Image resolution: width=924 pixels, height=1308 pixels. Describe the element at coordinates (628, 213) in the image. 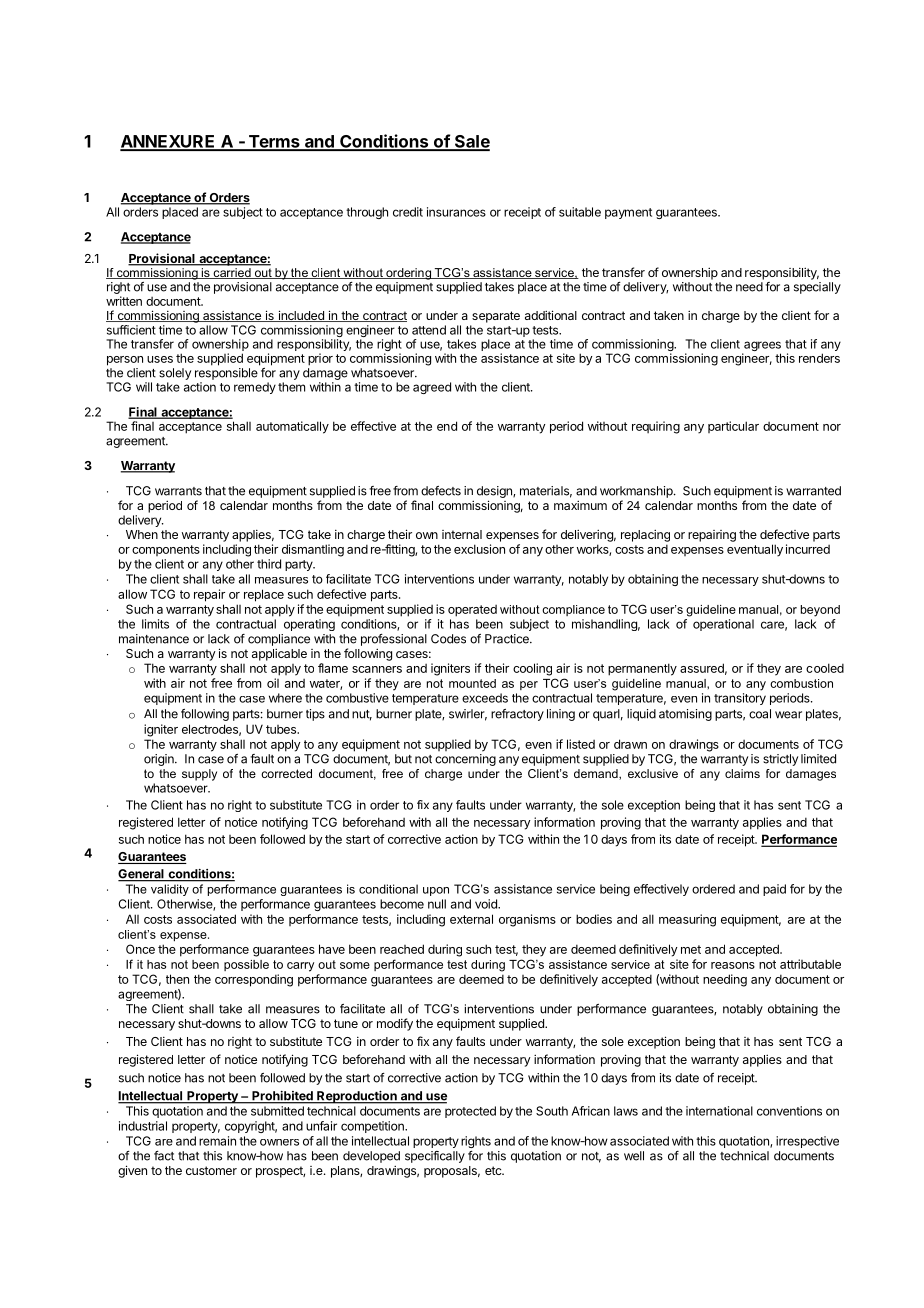

I see `payment` at that location.
